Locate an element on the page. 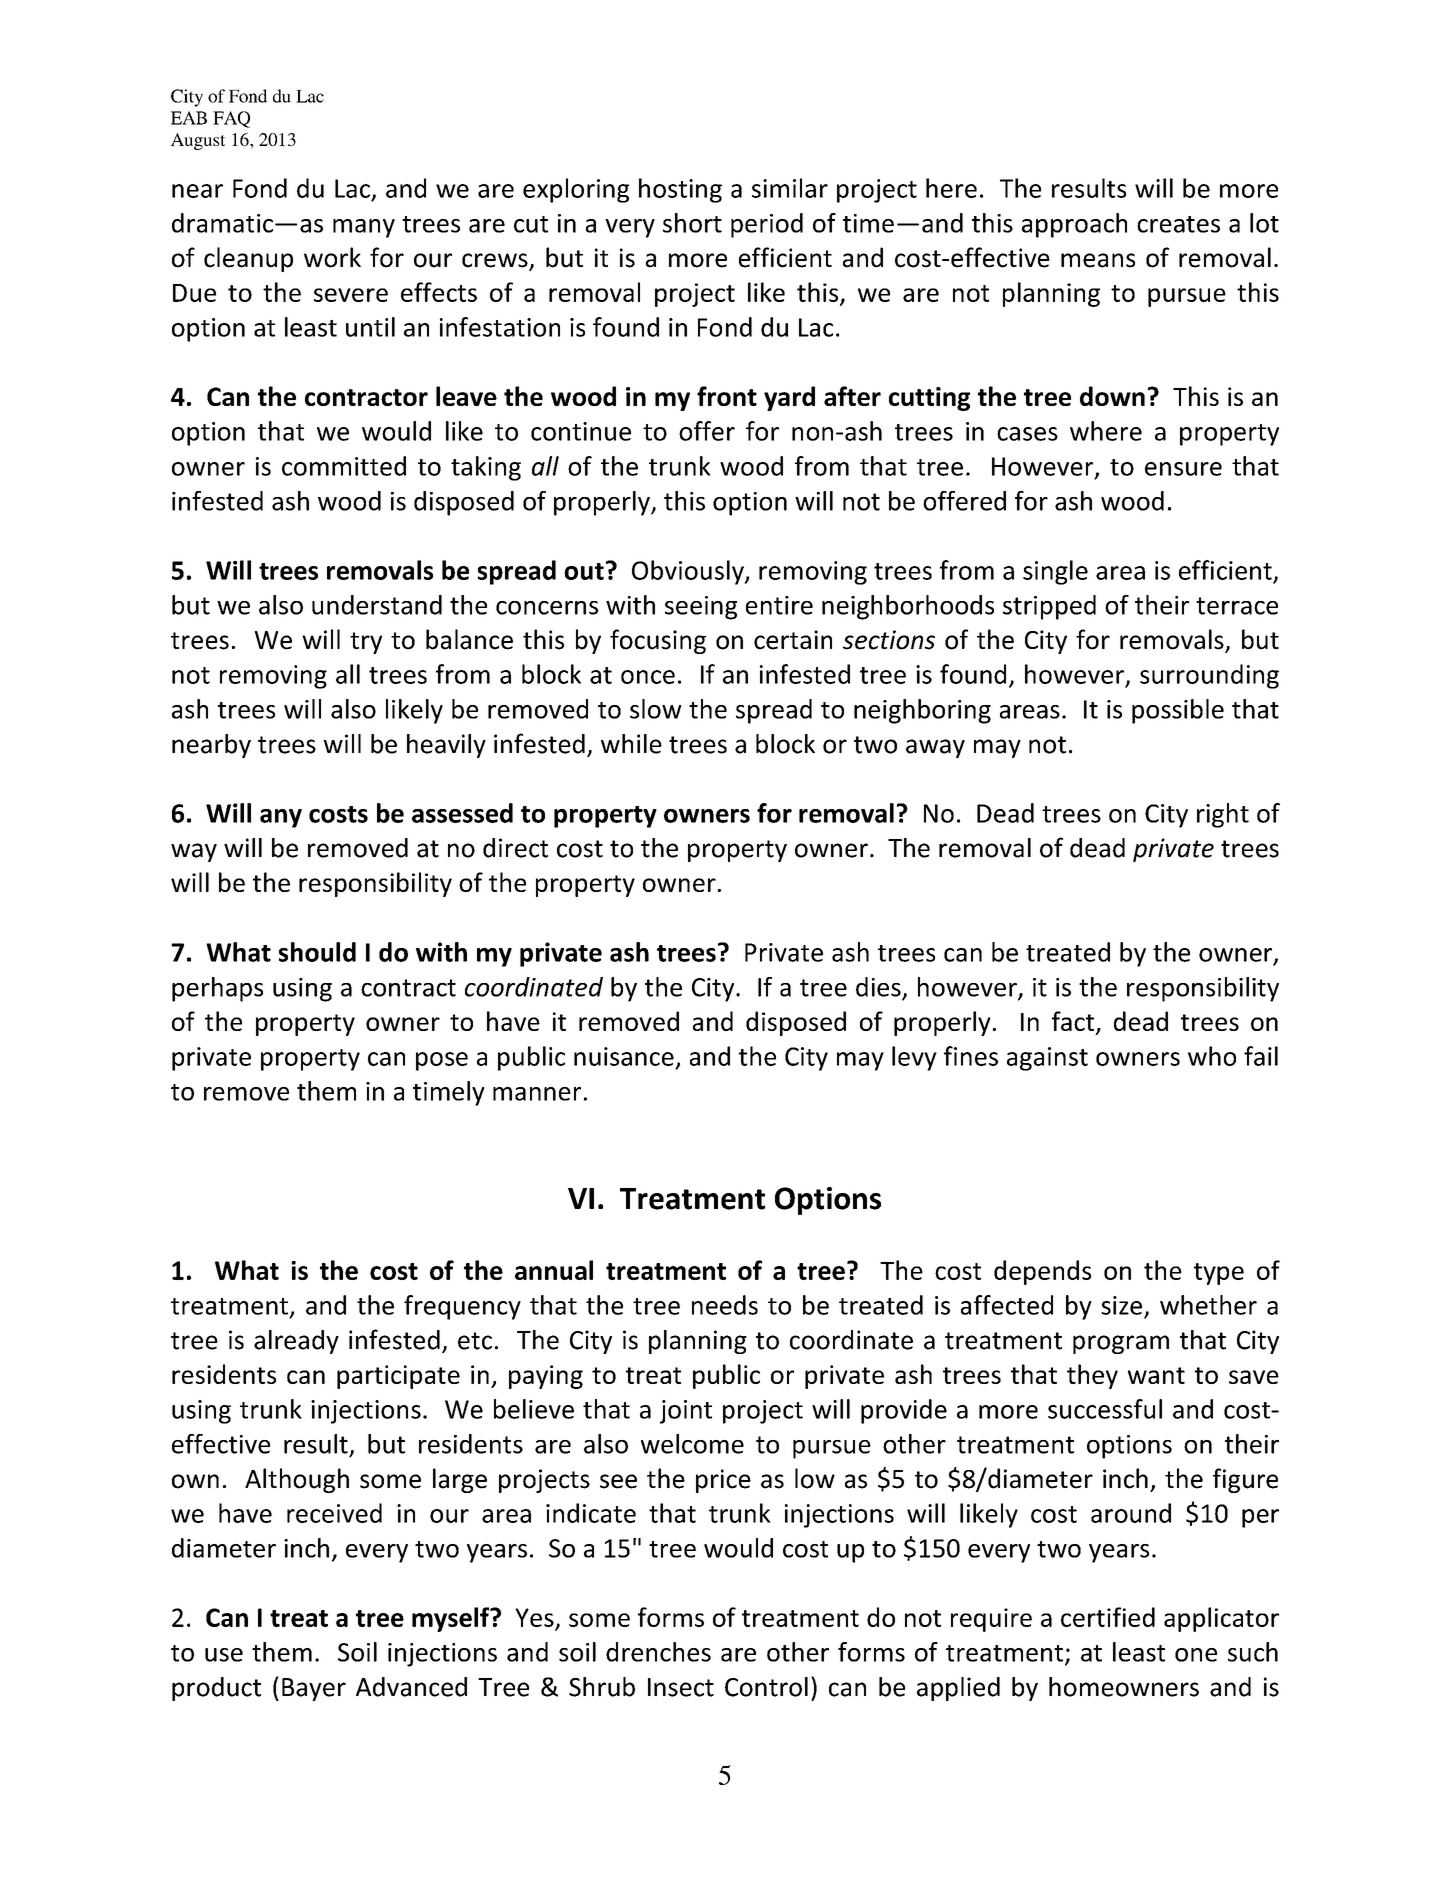 The height and width of the image is (1877, 1450). many is located at coordinates (364, 228).
